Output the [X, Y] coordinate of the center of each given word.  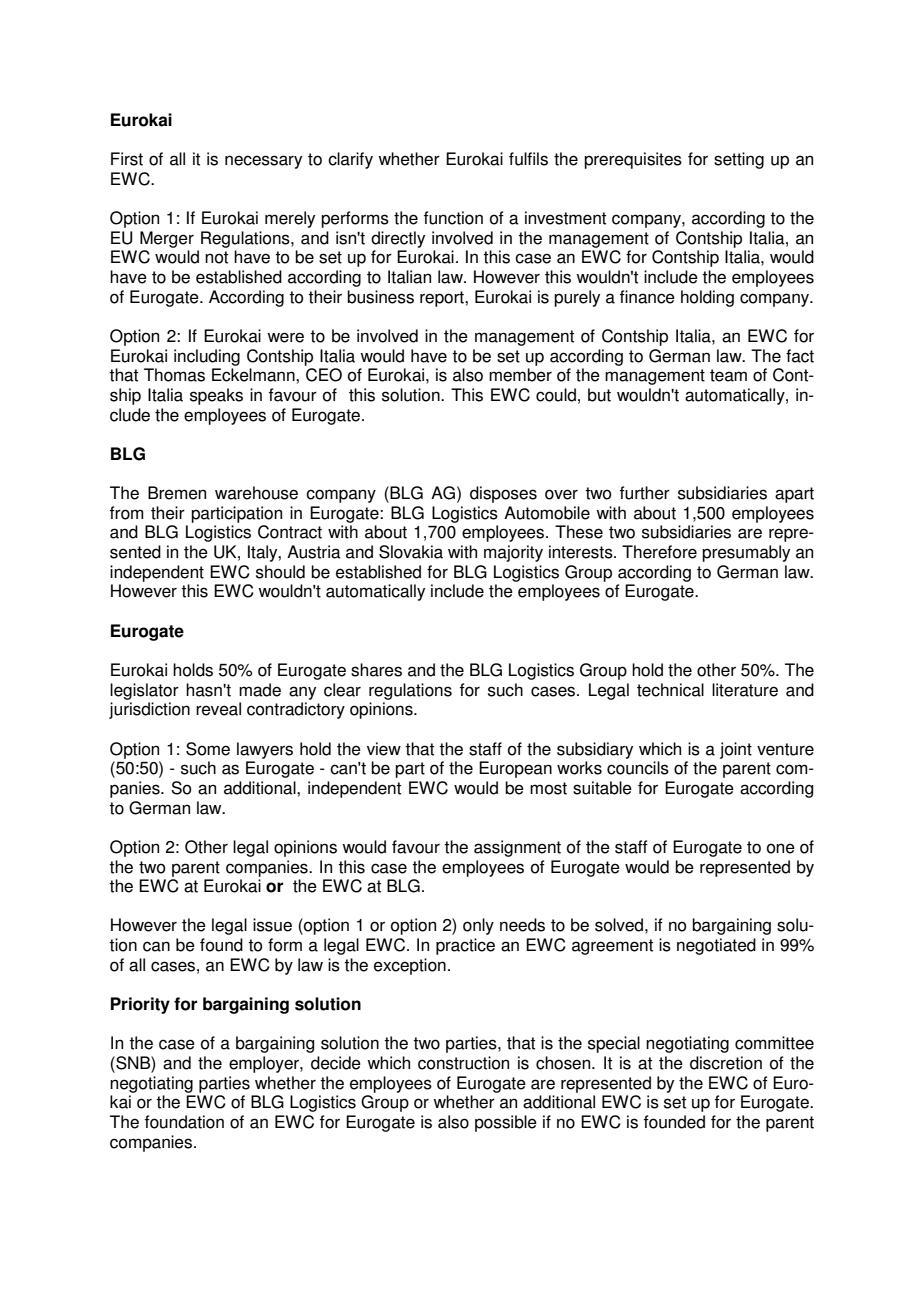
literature [745, 690]
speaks [216, 396]
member [520, 375]
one [781, 848]
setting [739, 160]
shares [376, 670]
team [728, 375]
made [260, 690]
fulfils [528, 159]
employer [265, 1064]
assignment [517, 848]
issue [272, 925]
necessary [263, 162]
